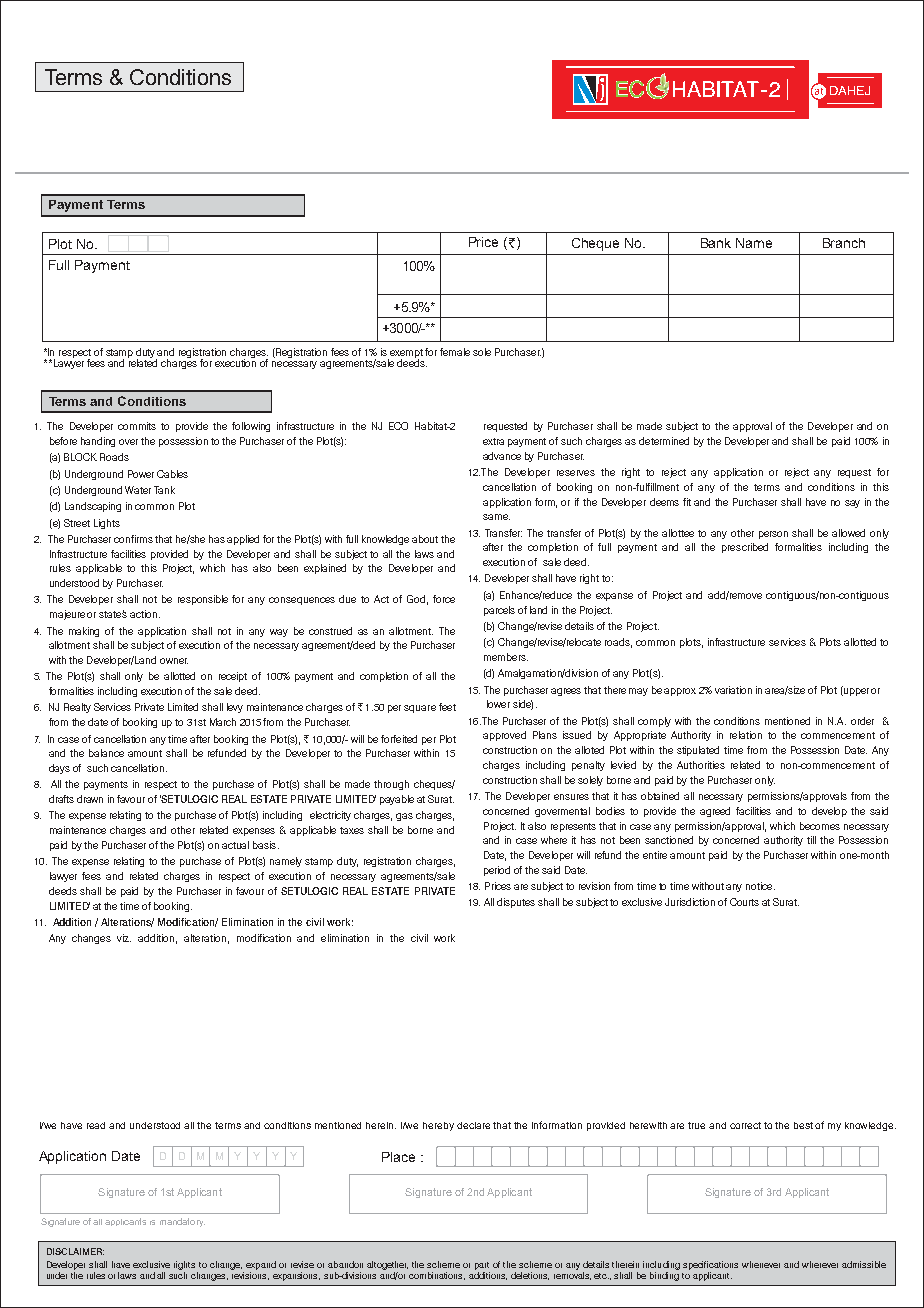 The height and width of the image is (1308, 924). I want to click on read, so click(96, 1125).
